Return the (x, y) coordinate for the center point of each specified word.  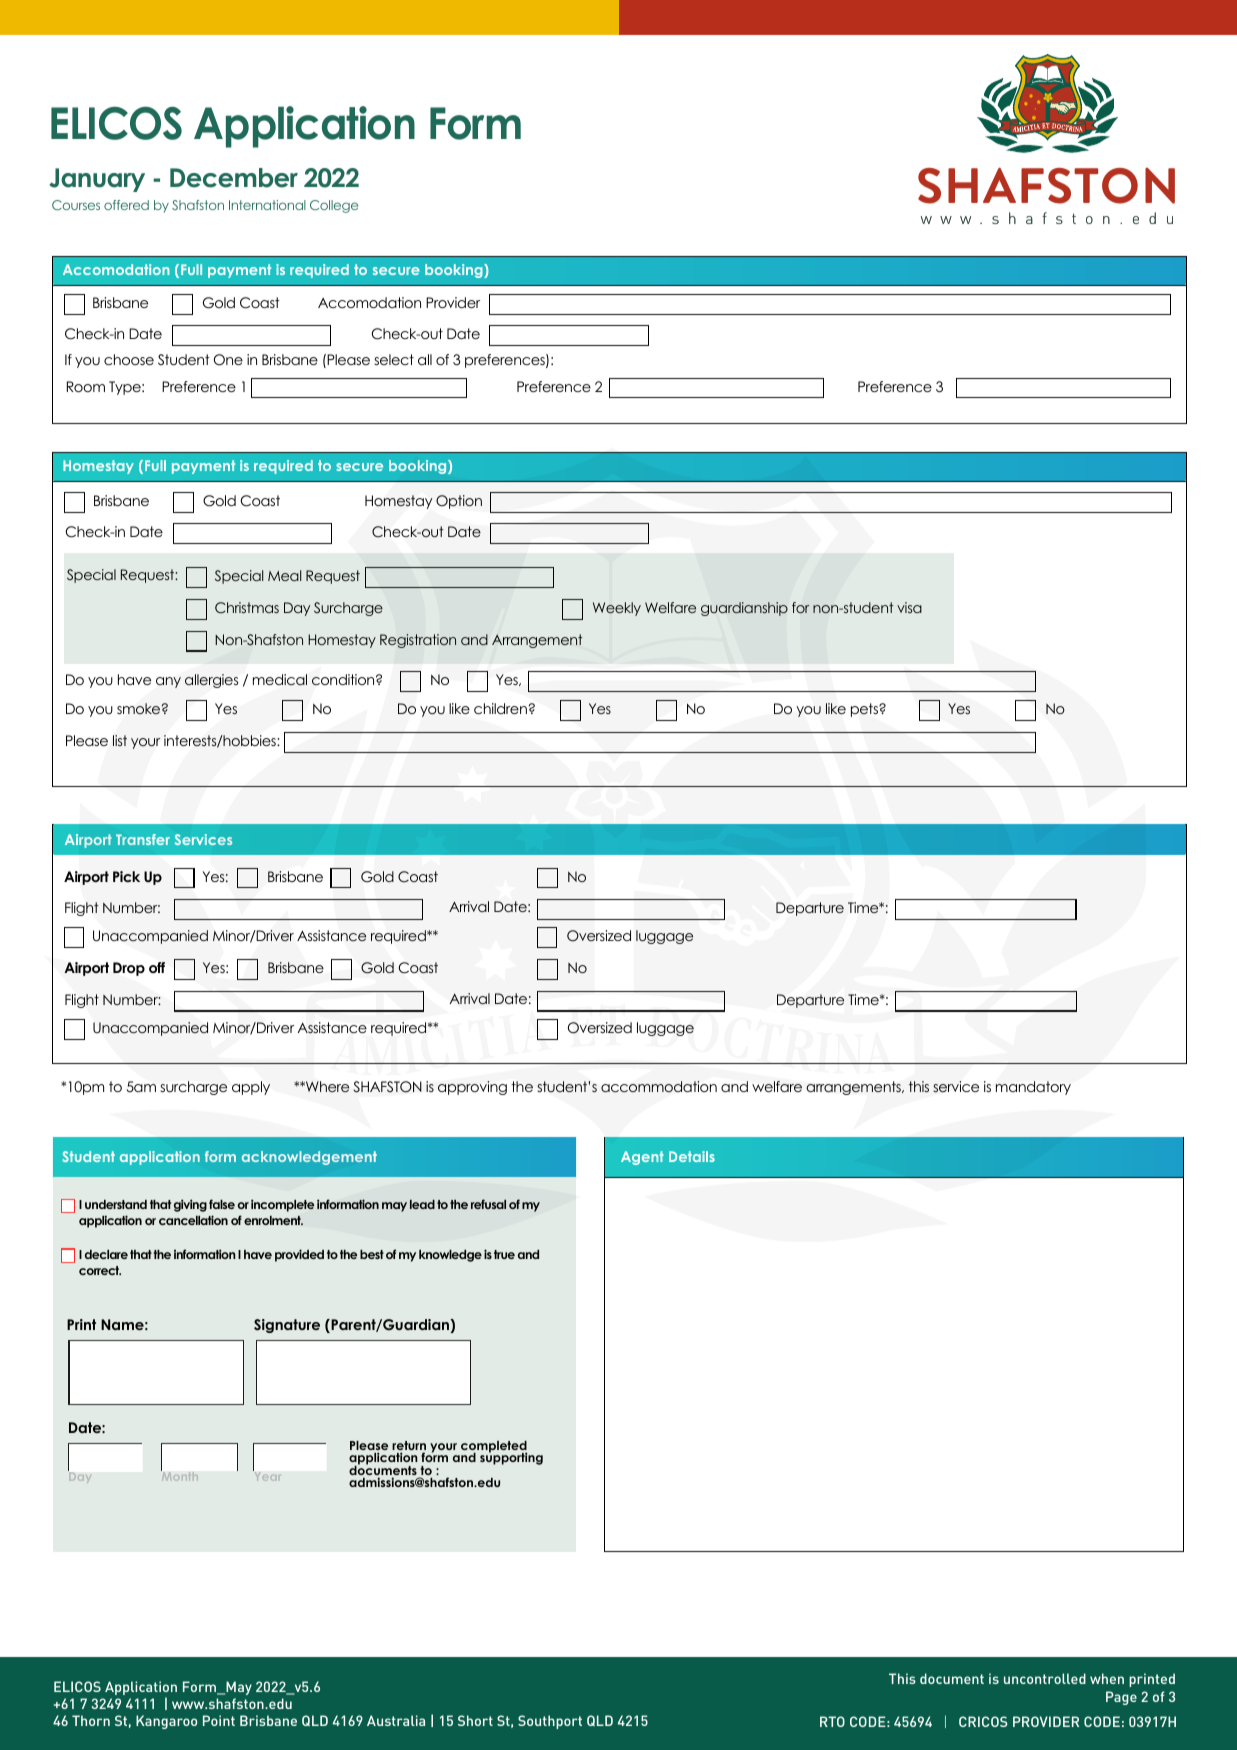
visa (909, 607)
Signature (287, 1326)
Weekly (617, 609)
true (504, 1254)
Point (219, 1720)
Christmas (247, 608)
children (500, 708)
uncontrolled (1045, 1678)
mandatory (1033, 1088)
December (234, 178)
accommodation (659, 1086)
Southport (550, 1722)
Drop (129, 969)
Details (692, 1156)
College (334, 206)
